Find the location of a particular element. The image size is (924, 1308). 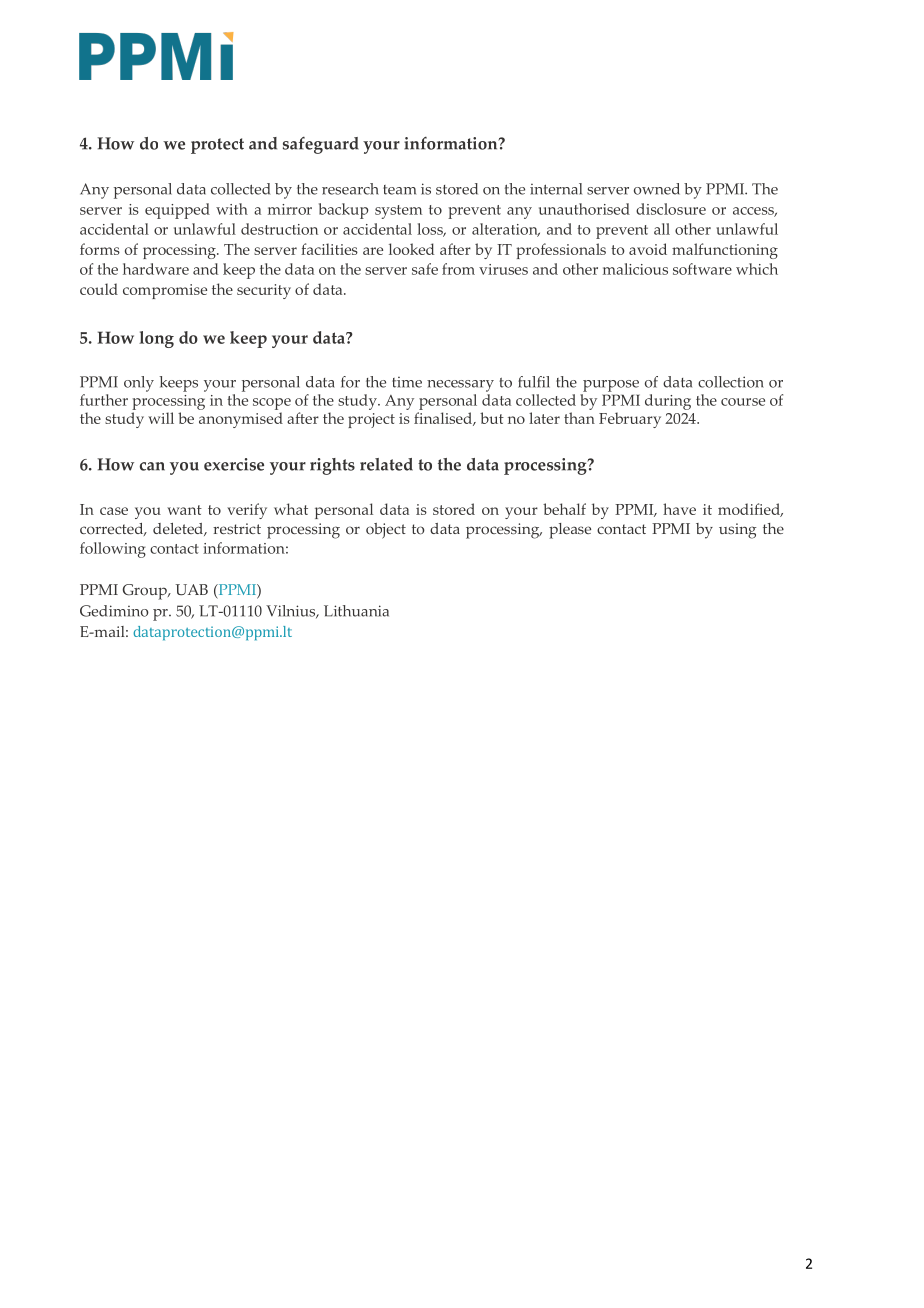

related is located at coordinates (386, 464).
